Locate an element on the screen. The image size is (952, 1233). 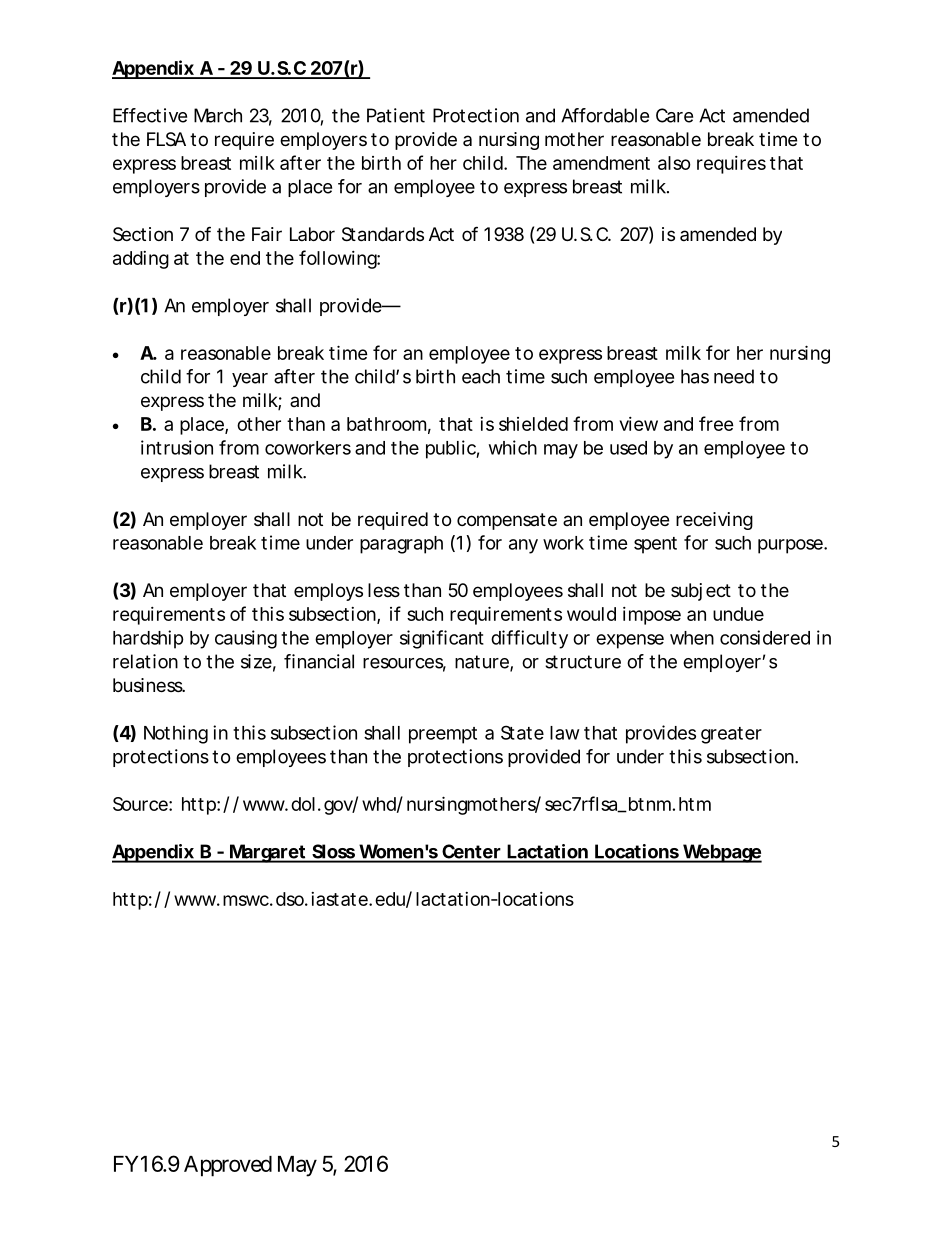
March is located at coordinates (218, 115).
